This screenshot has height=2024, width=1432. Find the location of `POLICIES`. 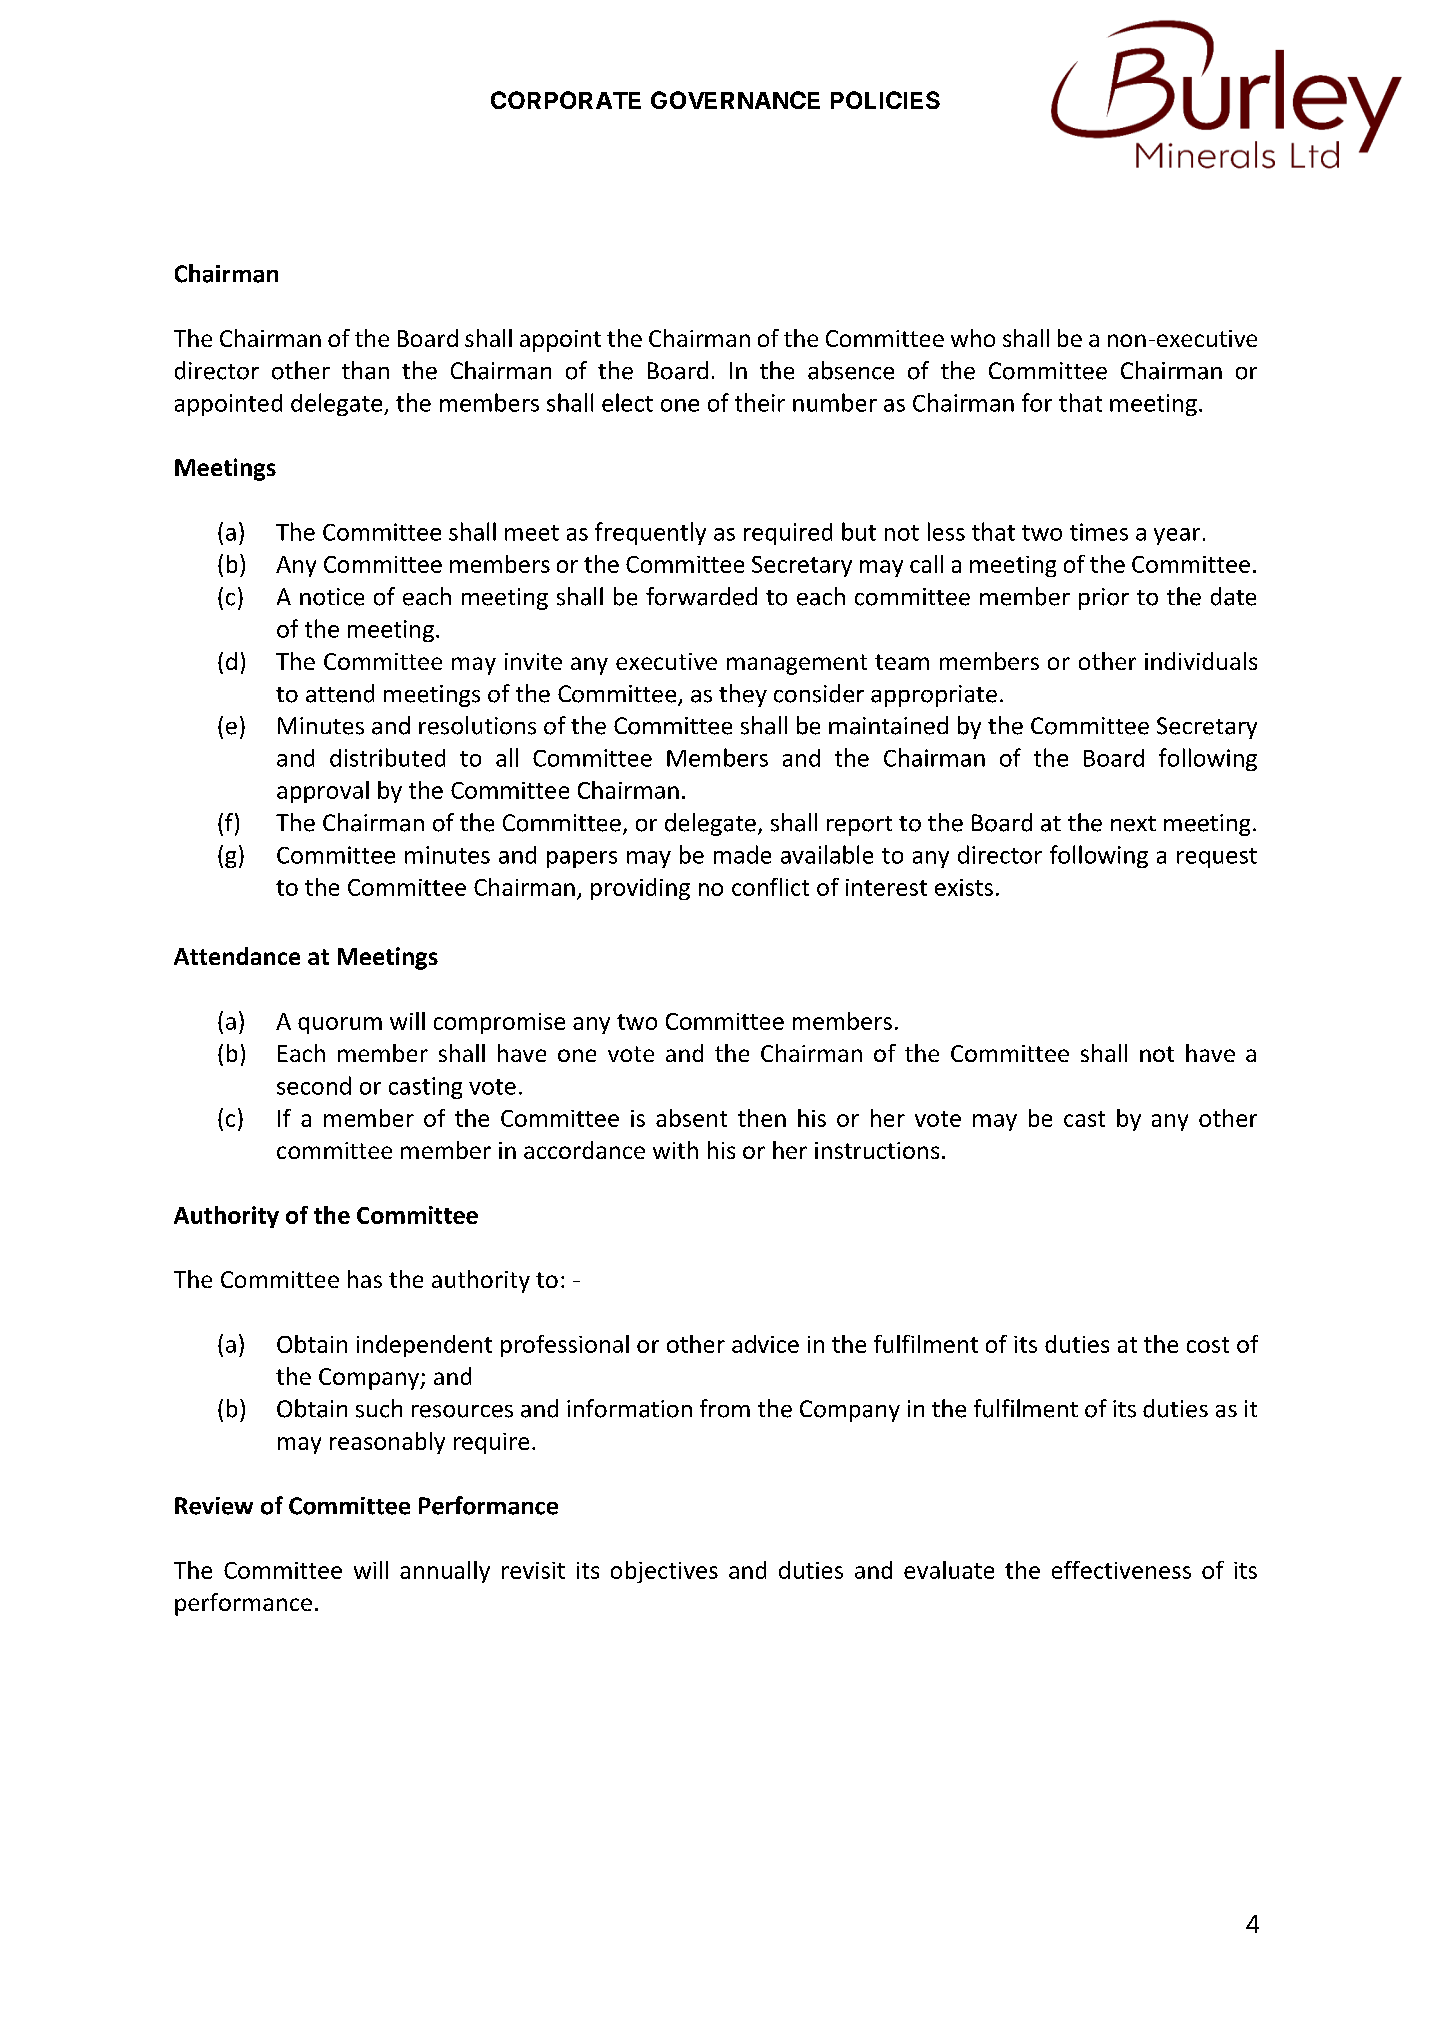

POLICIES is located at coordinates (885, 100).
